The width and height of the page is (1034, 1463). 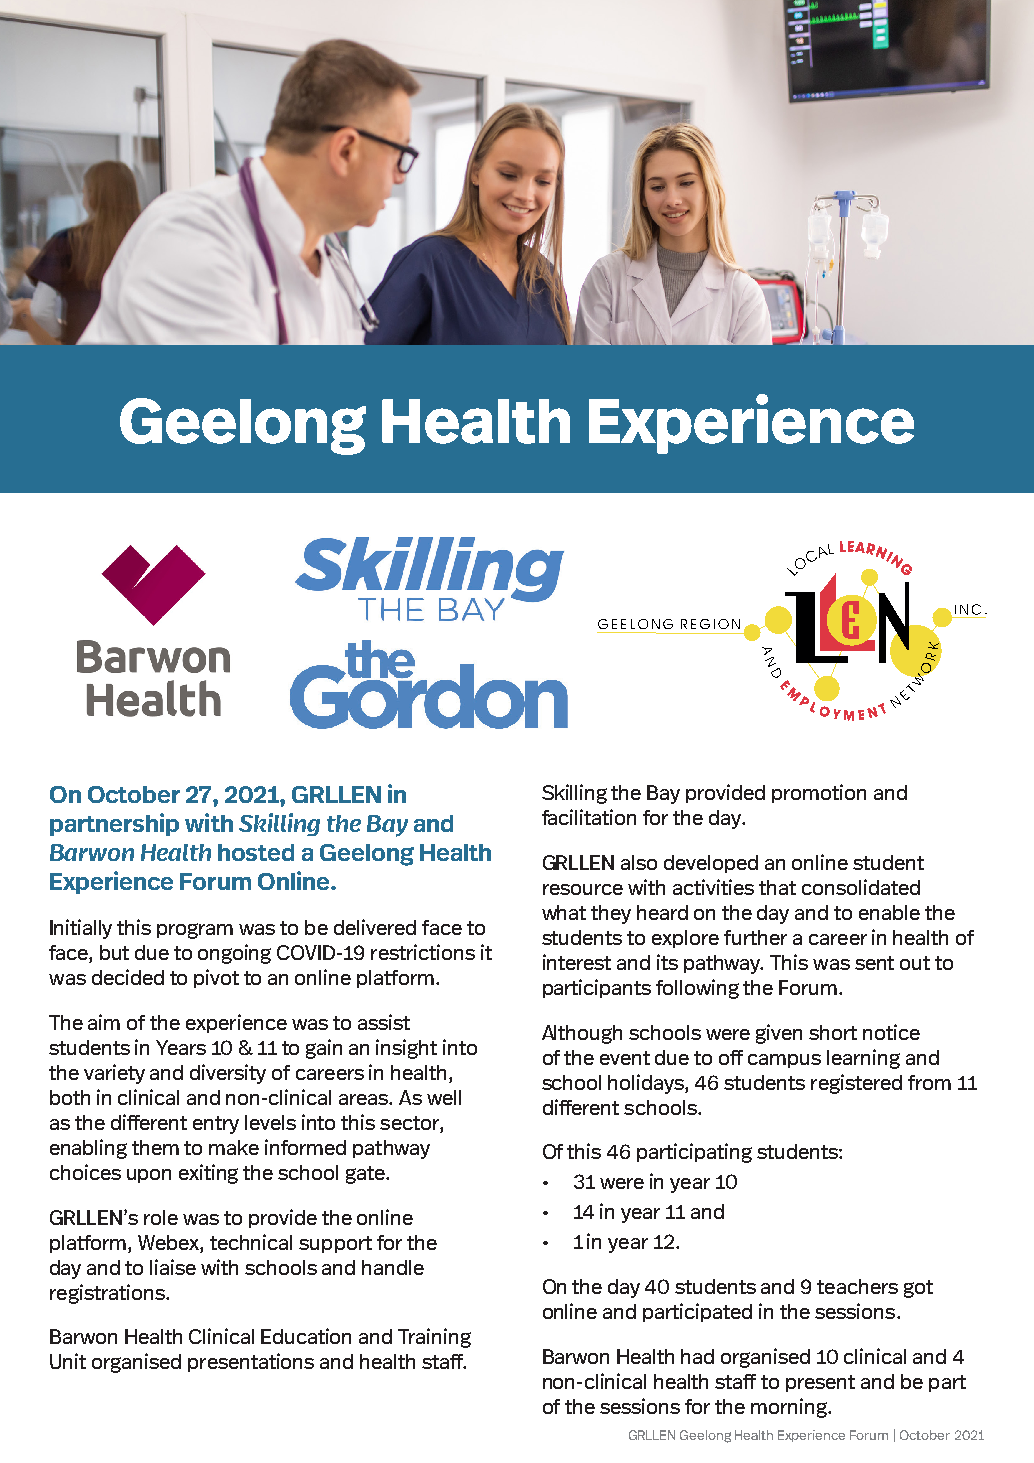 What do you see at coordinates (833, 1032) in the page?
I see `short` at bounding box center [833, 1032].
